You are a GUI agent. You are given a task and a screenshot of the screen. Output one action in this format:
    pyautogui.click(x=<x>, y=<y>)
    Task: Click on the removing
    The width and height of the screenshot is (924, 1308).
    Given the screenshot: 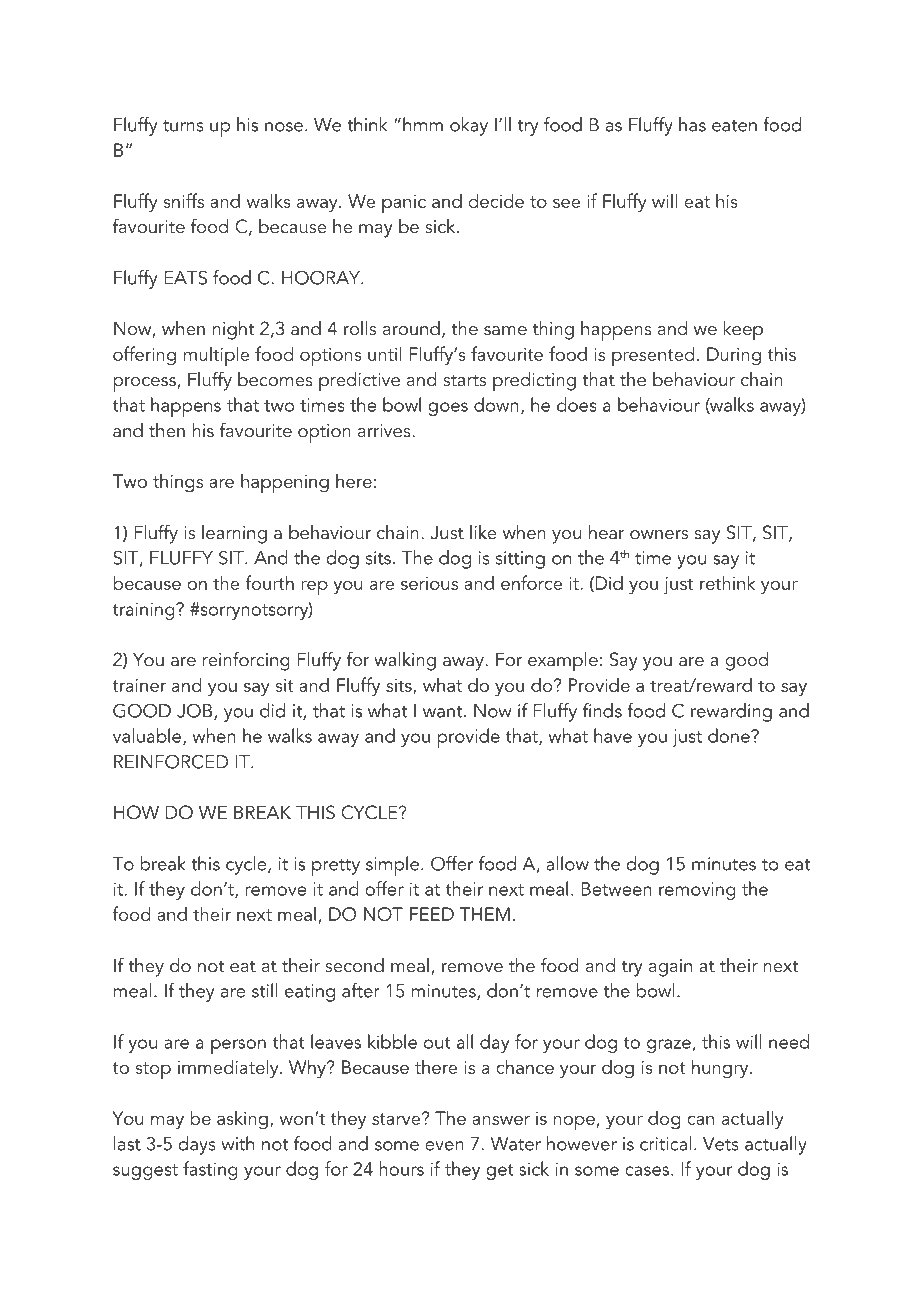 What is the action you would take?
    pyautogui.click(x=697, y=891)
